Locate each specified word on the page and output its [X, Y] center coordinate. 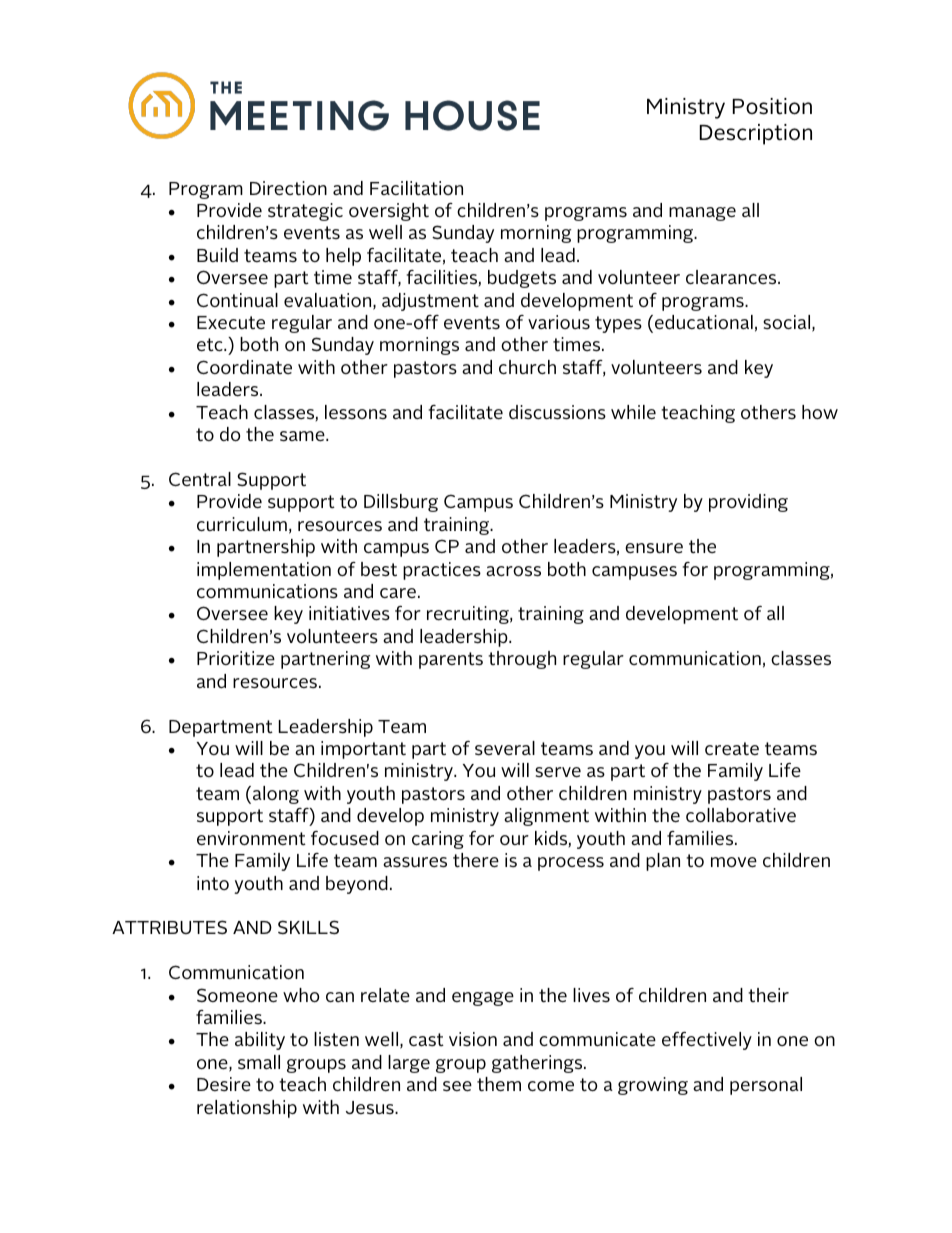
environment [251, 838]
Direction [288, 188]
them [499, 1084]
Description [756, 134]
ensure [654, 548]
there [476, 860]
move [734, 862]
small [259, 1062]
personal [766, 1086]
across [513, 571]
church [527, 367]
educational [704, 322]
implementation [264, 571]
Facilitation [416, 188]
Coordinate [244, 367]
